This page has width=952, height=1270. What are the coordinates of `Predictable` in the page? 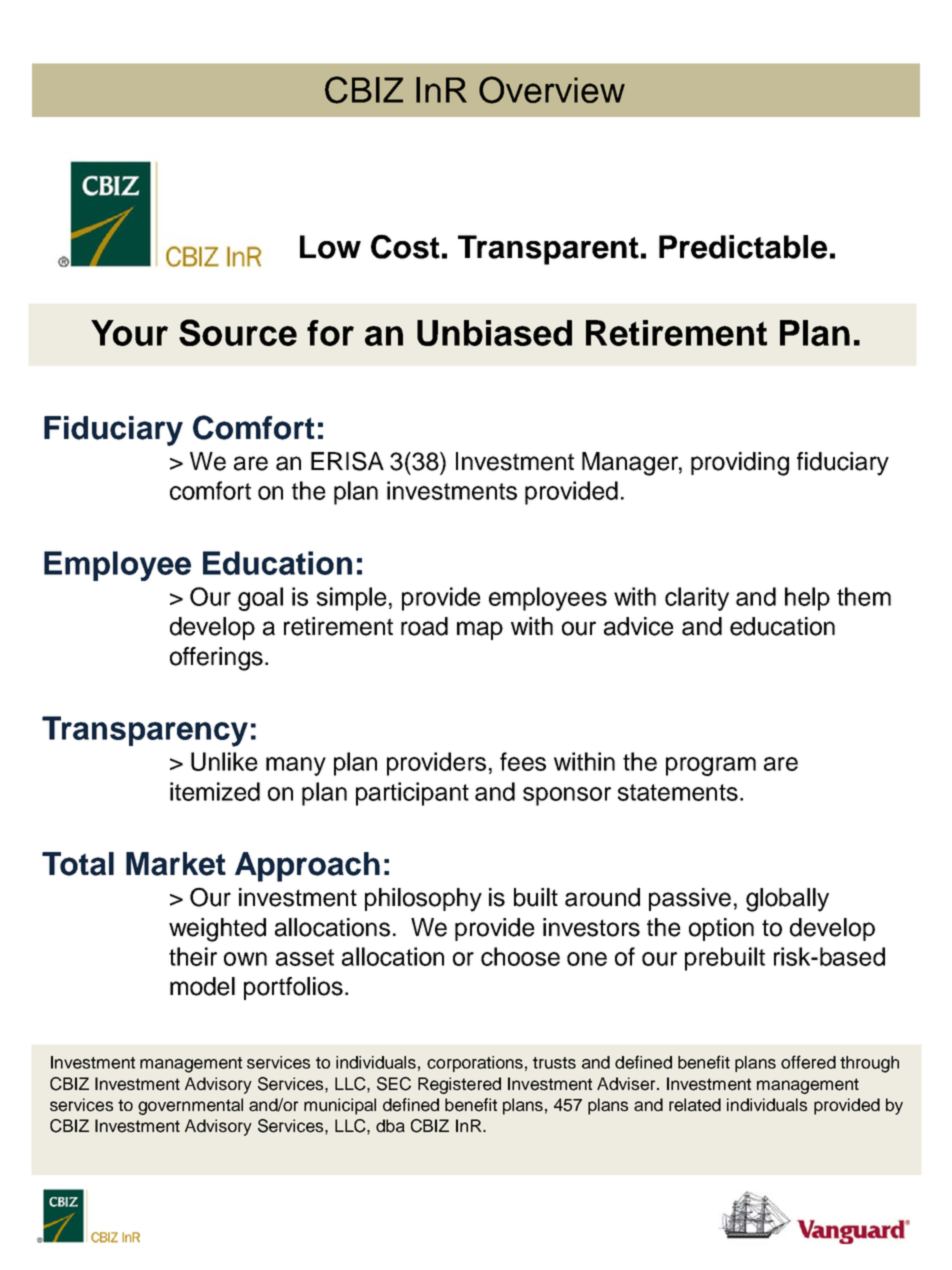 It's located at (743, 247).
